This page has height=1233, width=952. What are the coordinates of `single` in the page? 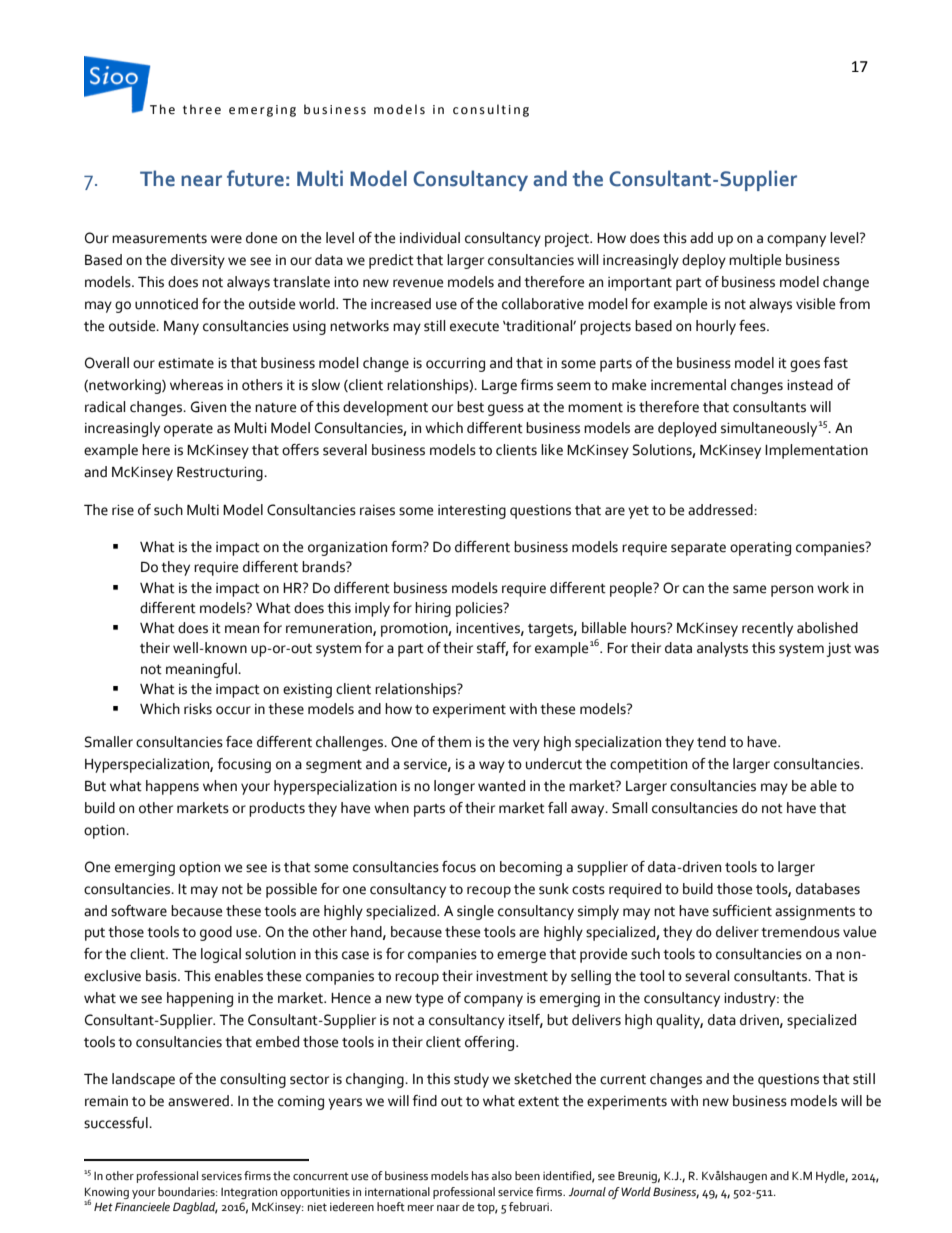 It's located at (475, 912).
